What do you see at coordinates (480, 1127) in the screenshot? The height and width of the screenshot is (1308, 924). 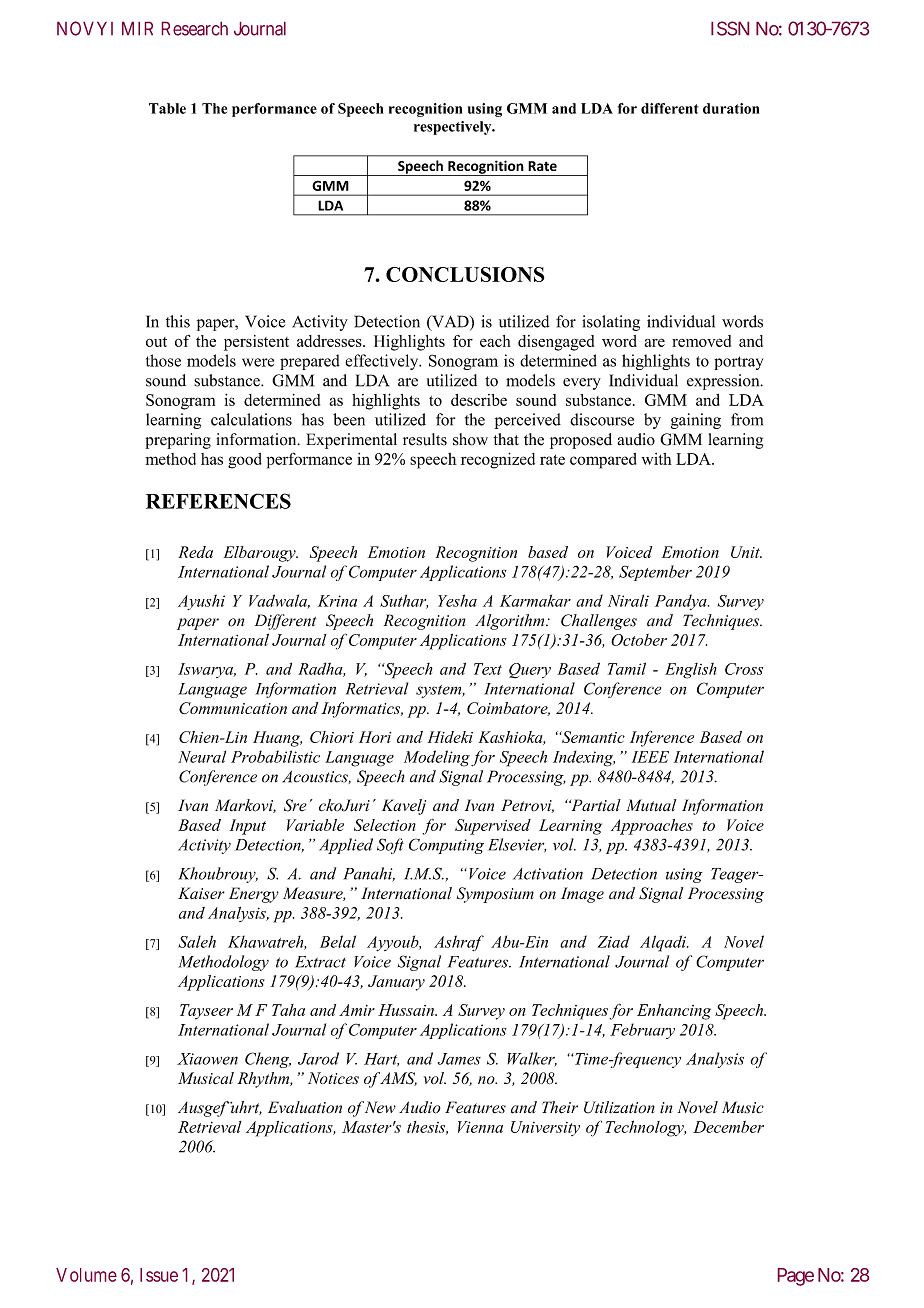 I see `Vienna` at bounding box center [480, 1127].
